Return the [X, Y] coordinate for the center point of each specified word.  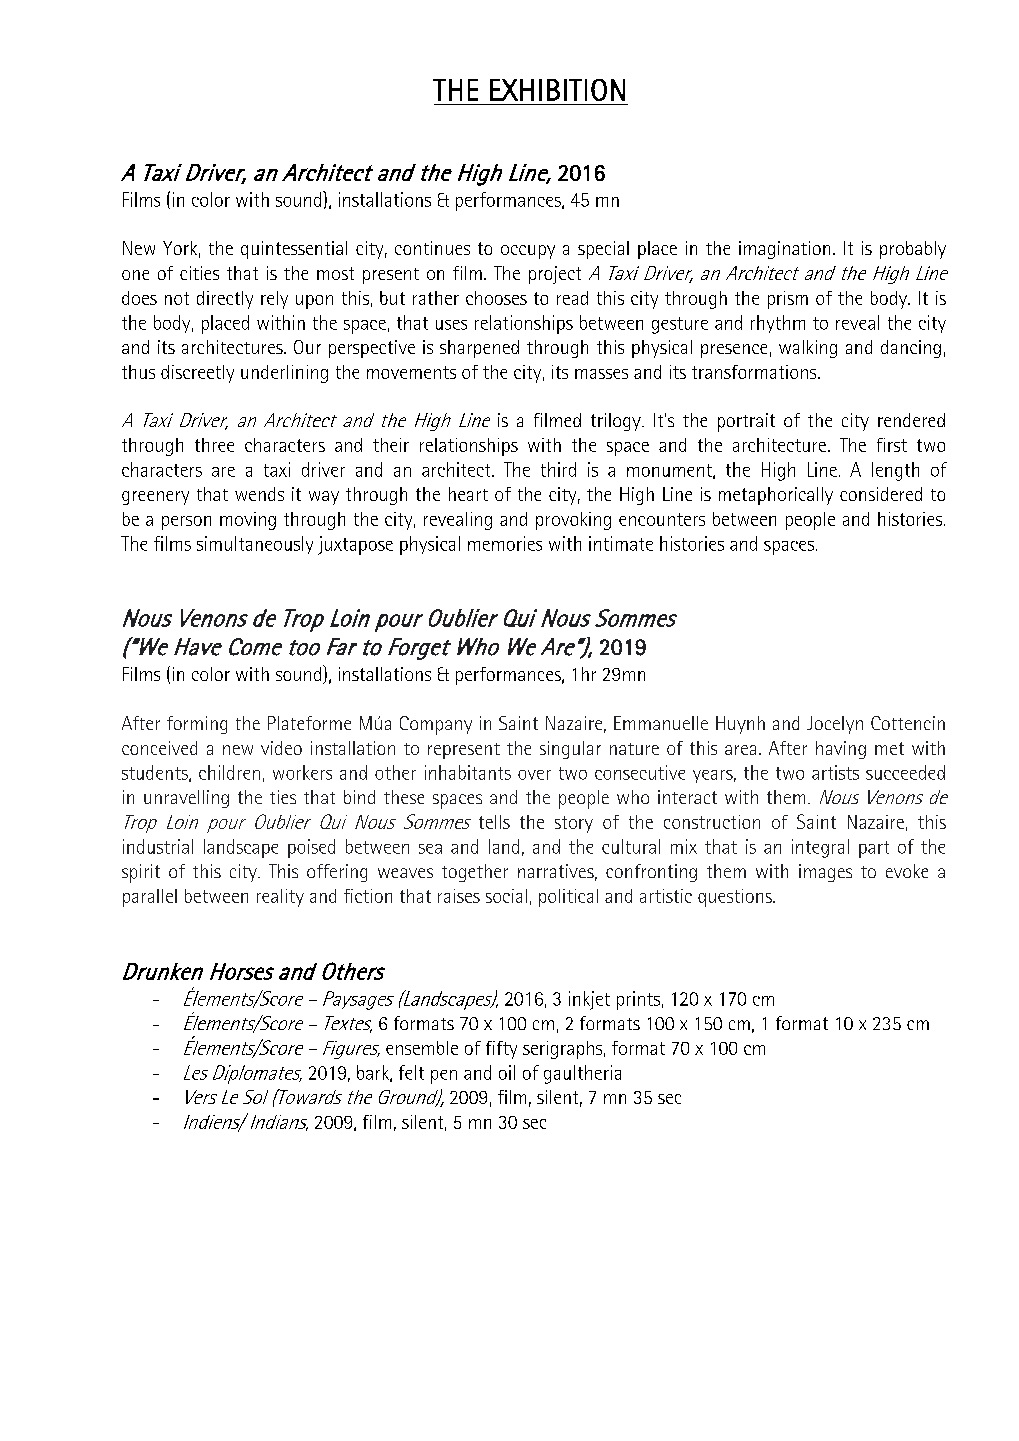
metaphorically [776, 496]
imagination [784, 250]
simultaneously [255, 545]
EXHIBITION [557, 90]
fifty [501, 1050]
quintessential [294, 250]
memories [505, 543]
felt [411, 1072]
